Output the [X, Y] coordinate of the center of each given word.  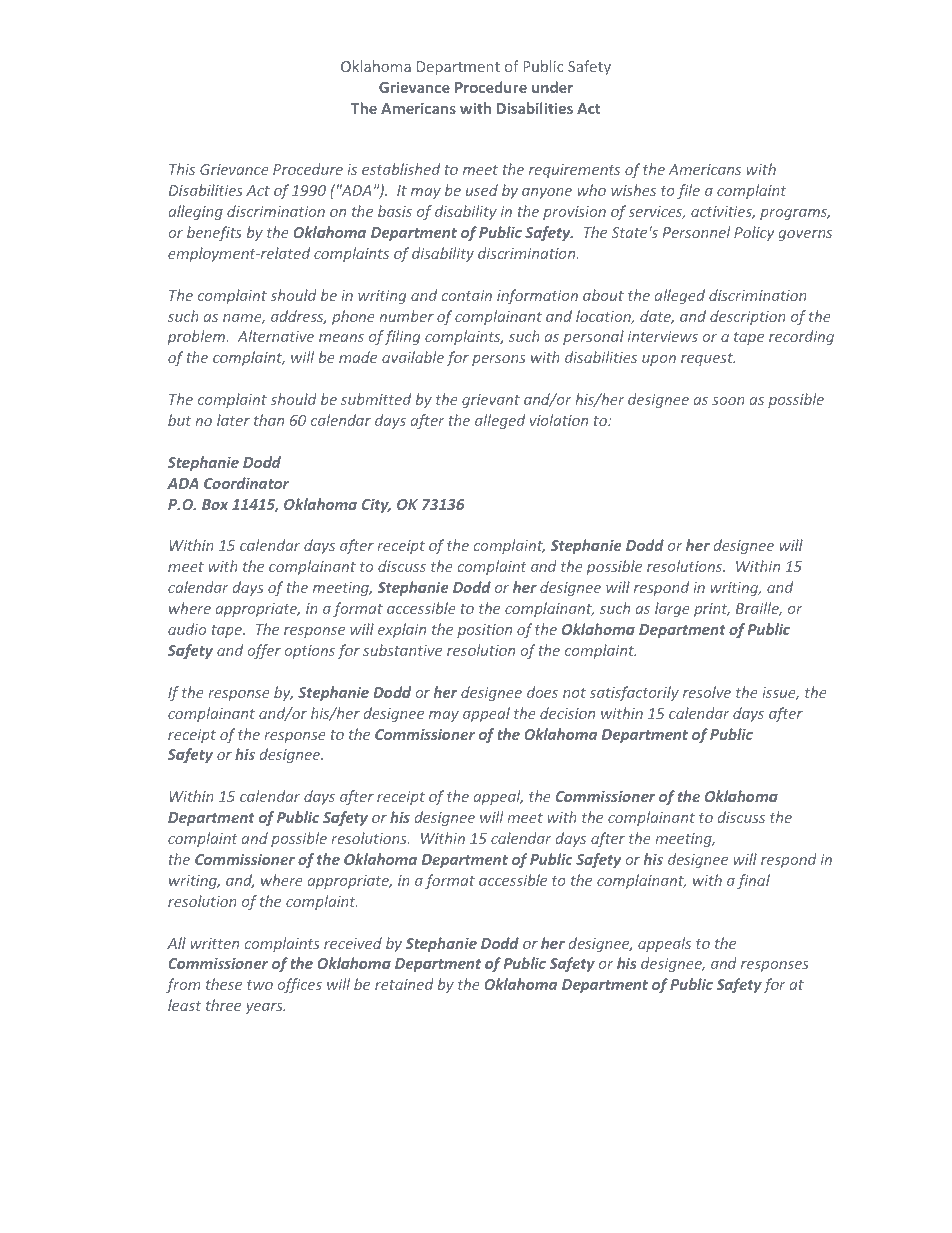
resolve [707, 692]
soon [728, 401]
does [542, 692]
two [260, 985]
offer [264, 651]
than [269, 420]
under [552, 87]
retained [404, 984]
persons [499, 360]
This [182, 169]
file [688, 191]
